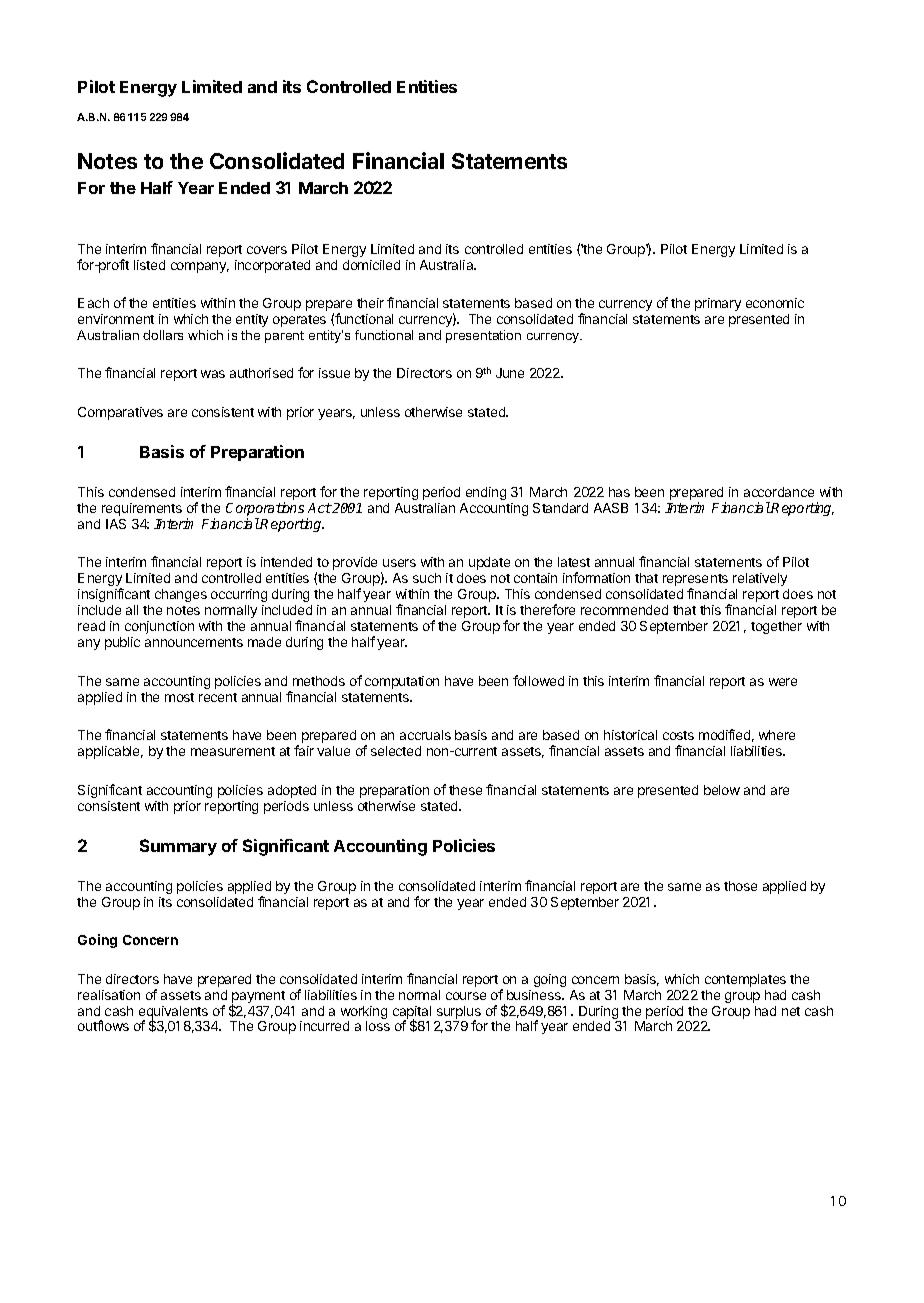 This document has width=924, height=1303. Describe the element at coordinates (718, 304) in the document. I see `primary` at that location.
